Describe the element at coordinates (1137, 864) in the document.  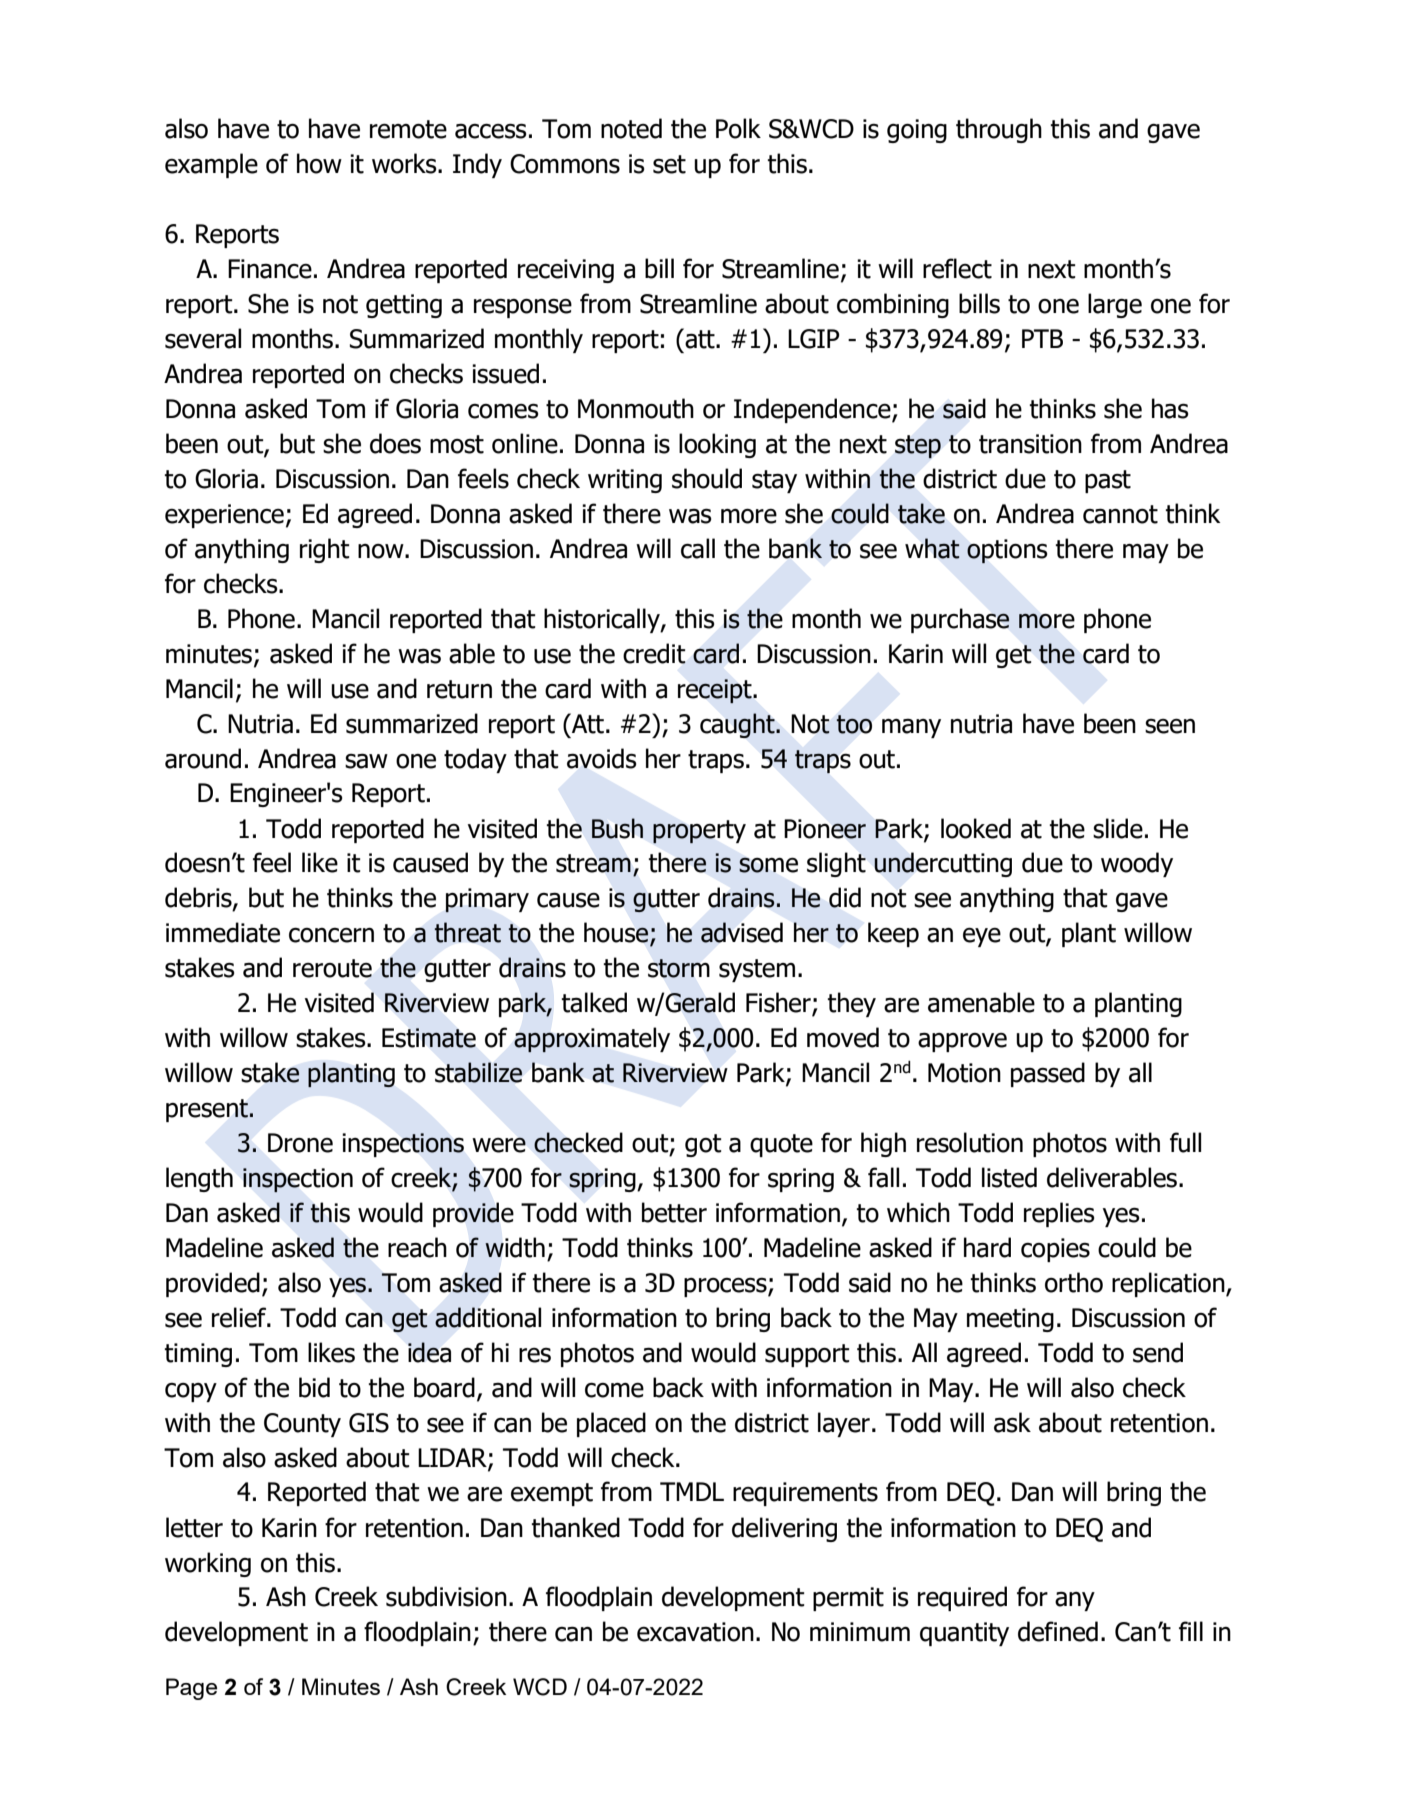
I see `woody` at that location.
